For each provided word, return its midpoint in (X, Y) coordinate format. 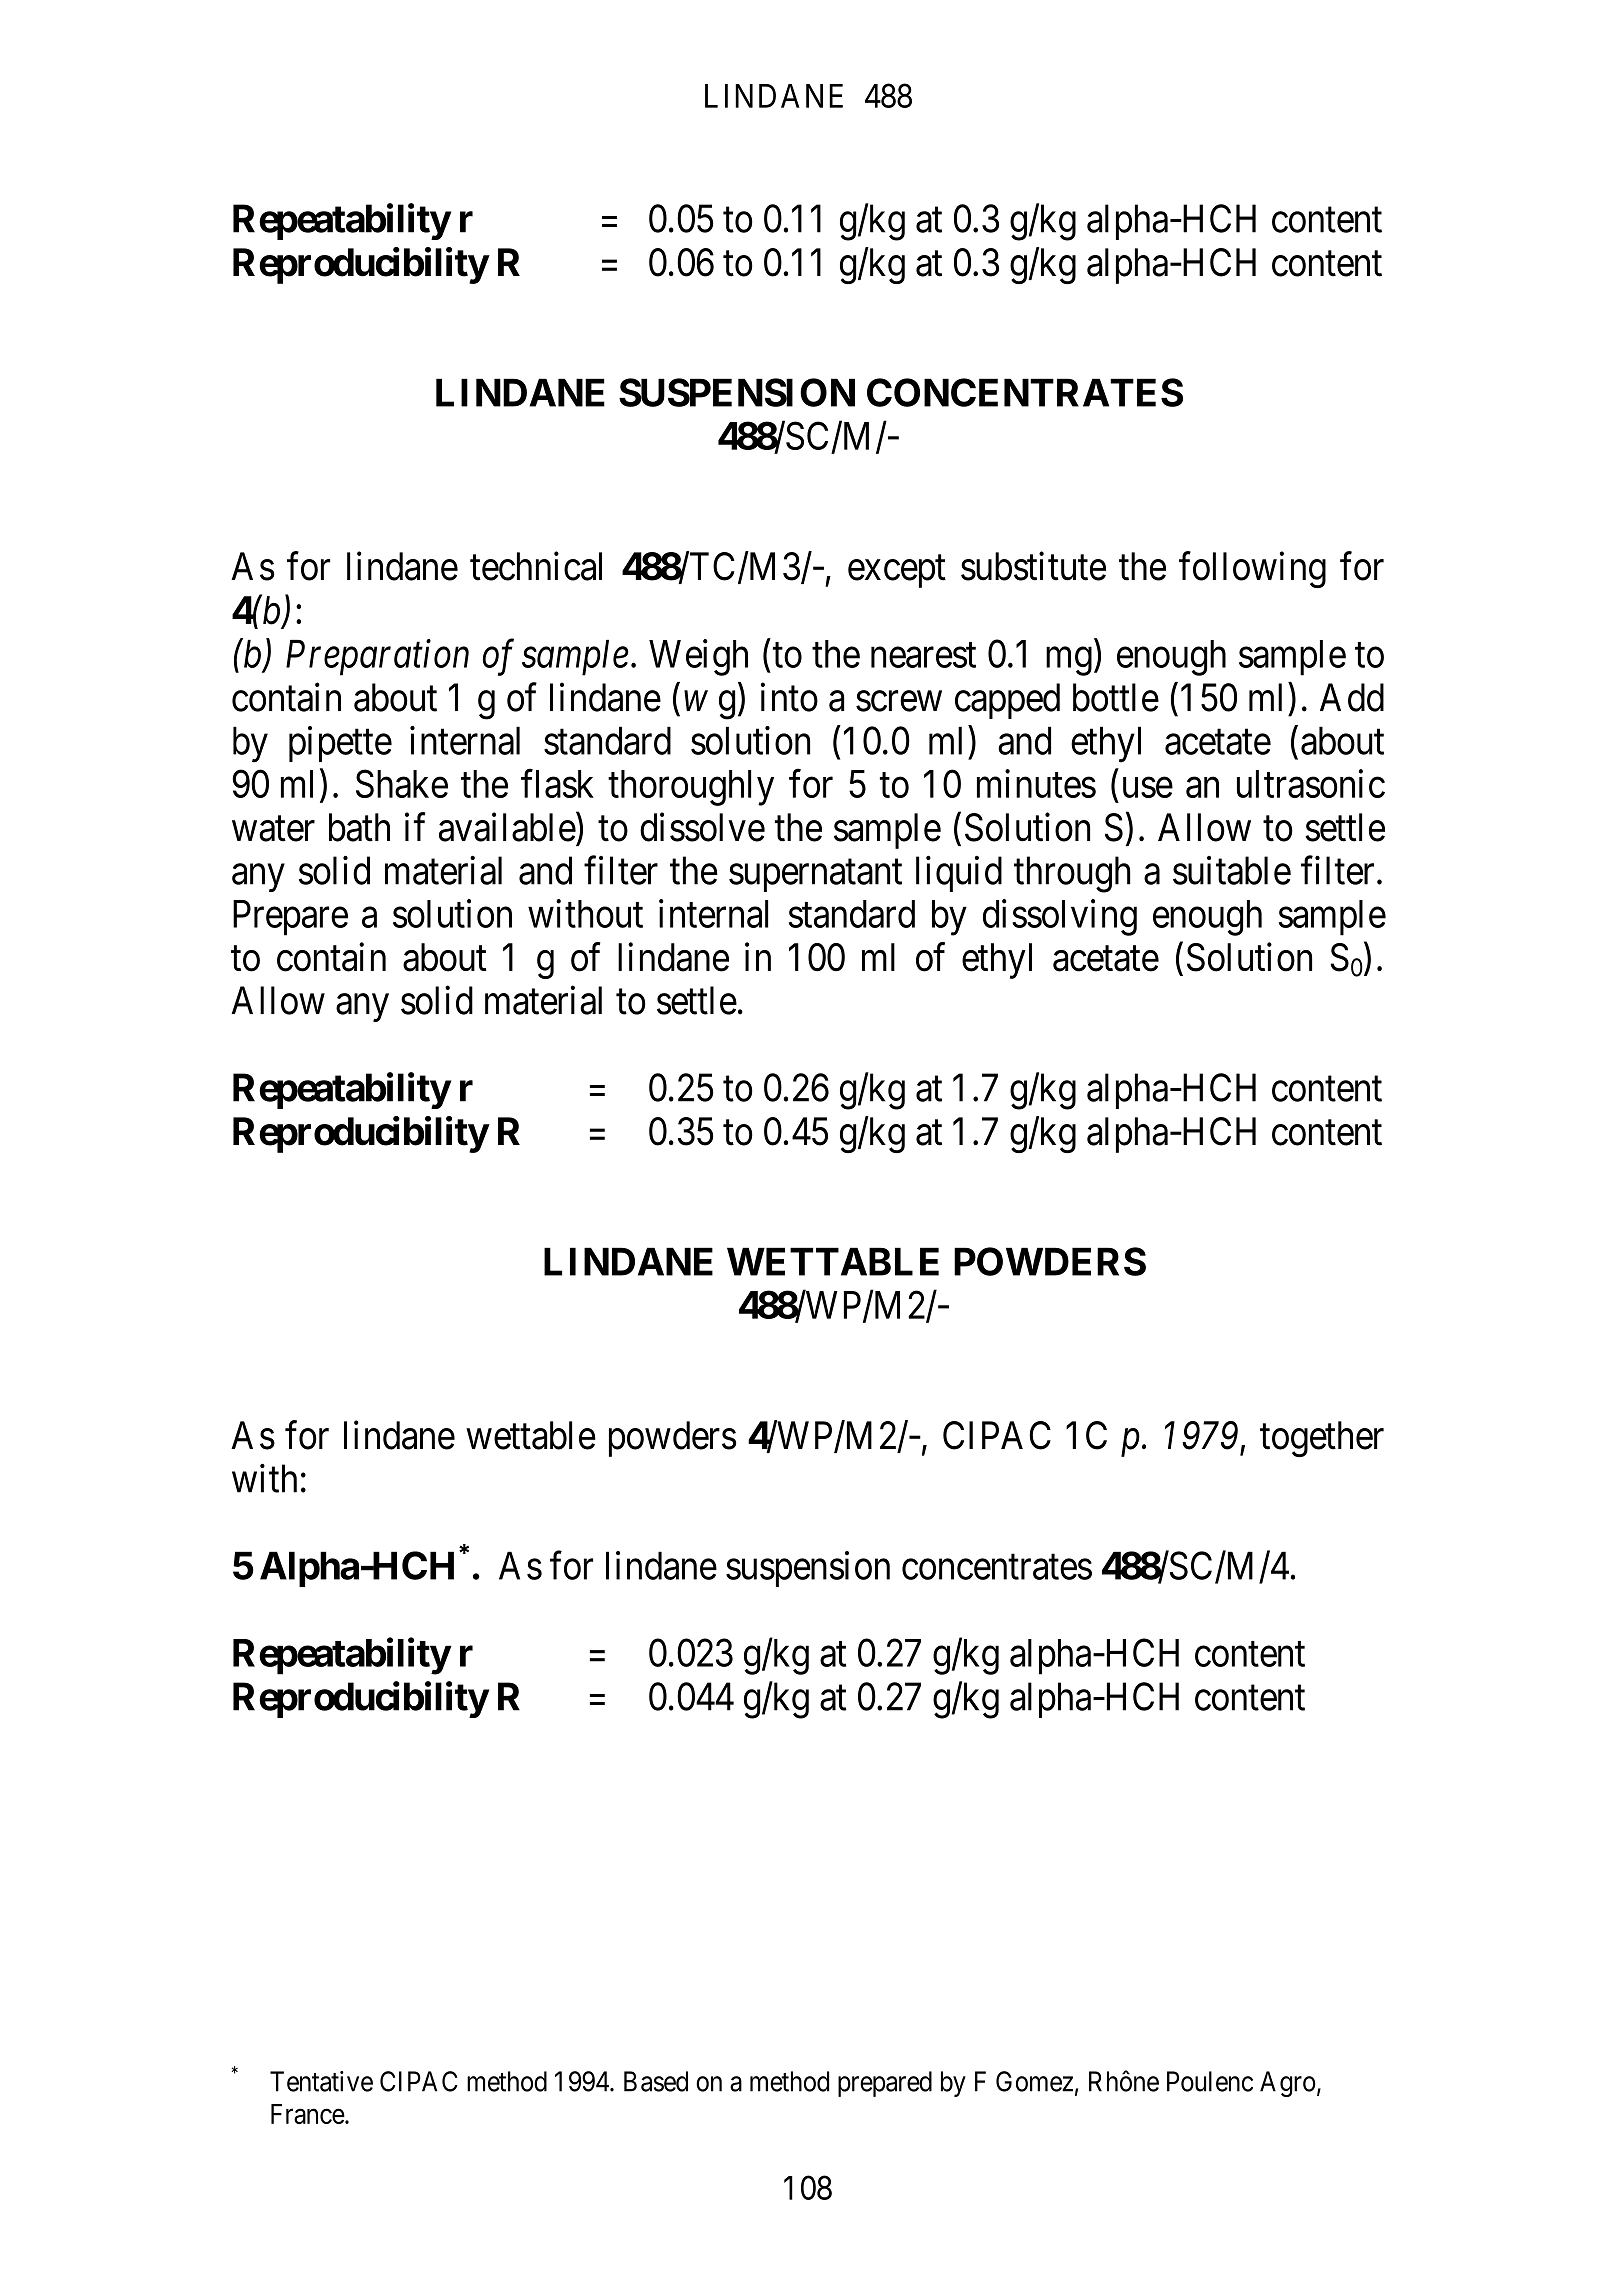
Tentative (321, 2081)
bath (359, 827)
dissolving (1060, 917)
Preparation (377, 658)
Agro (1288, 2084)
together (1322, 1439)
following (1252, 570)
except (897, 572)
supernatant (815, 876)
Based (656, 2081)
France (308, 2114)
